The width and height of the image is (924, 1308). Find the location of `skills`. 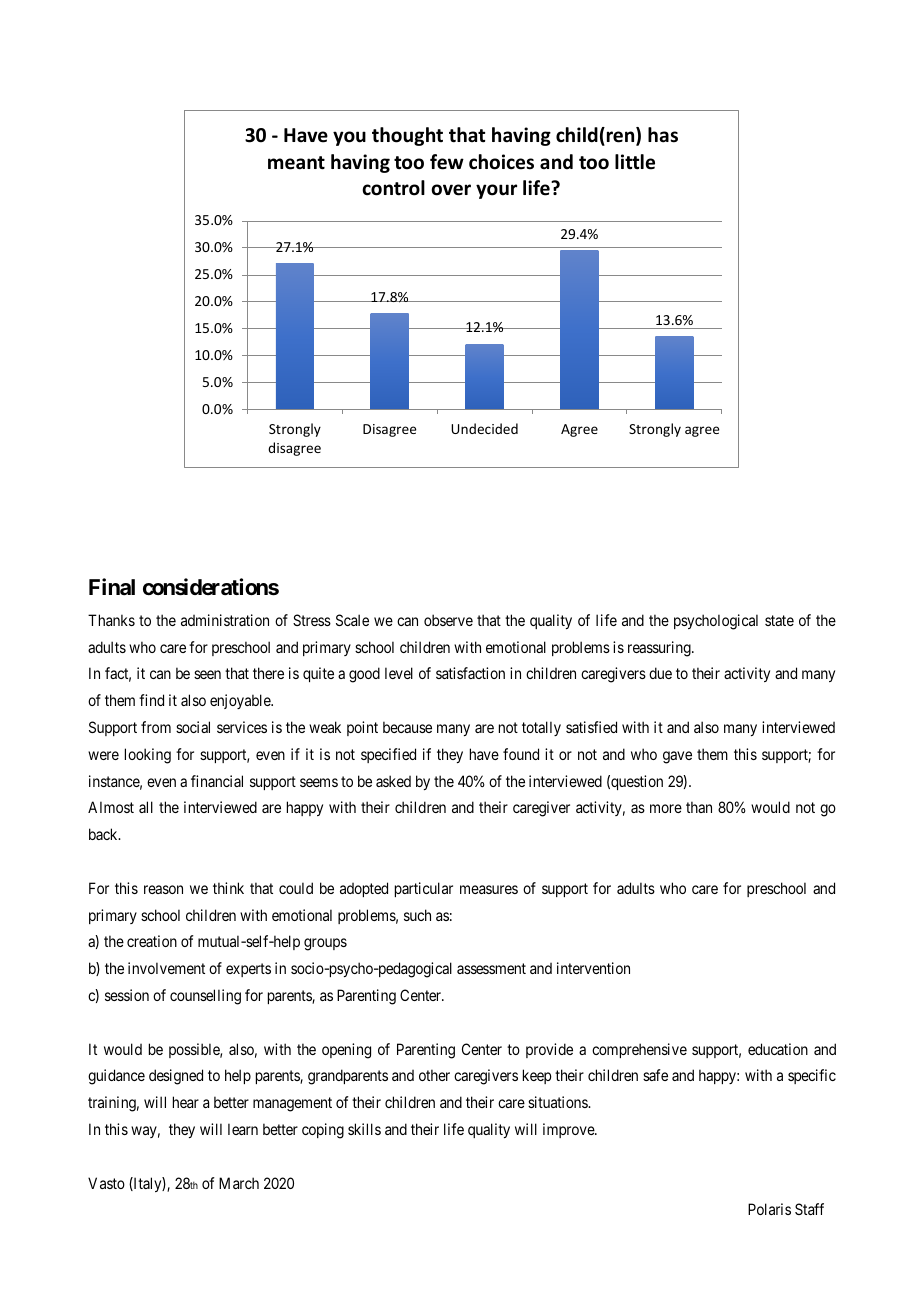

skills is located at coordinates (364, 1129).
